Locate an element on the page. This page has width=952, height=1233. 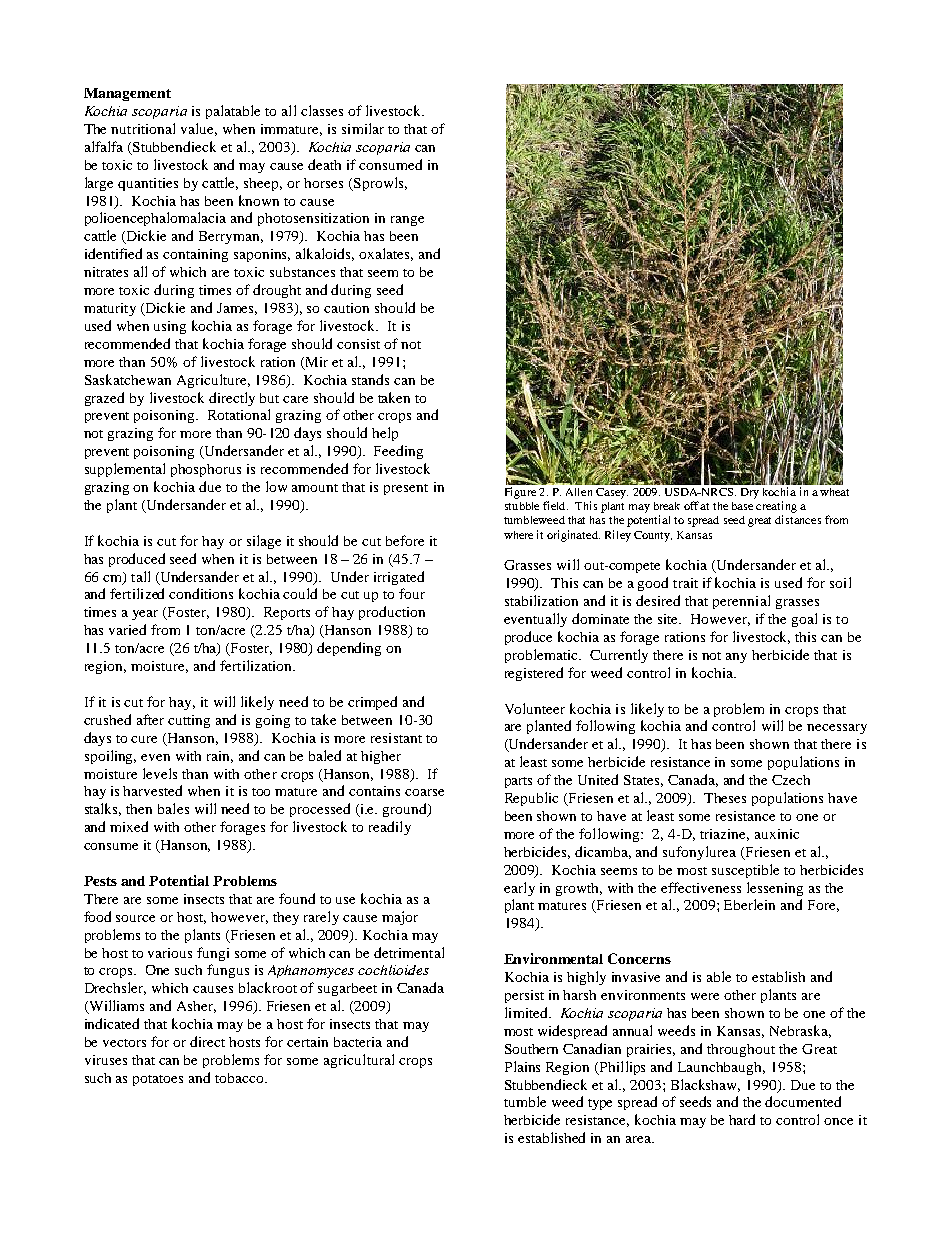
four is located at coordinates (412, 593).
